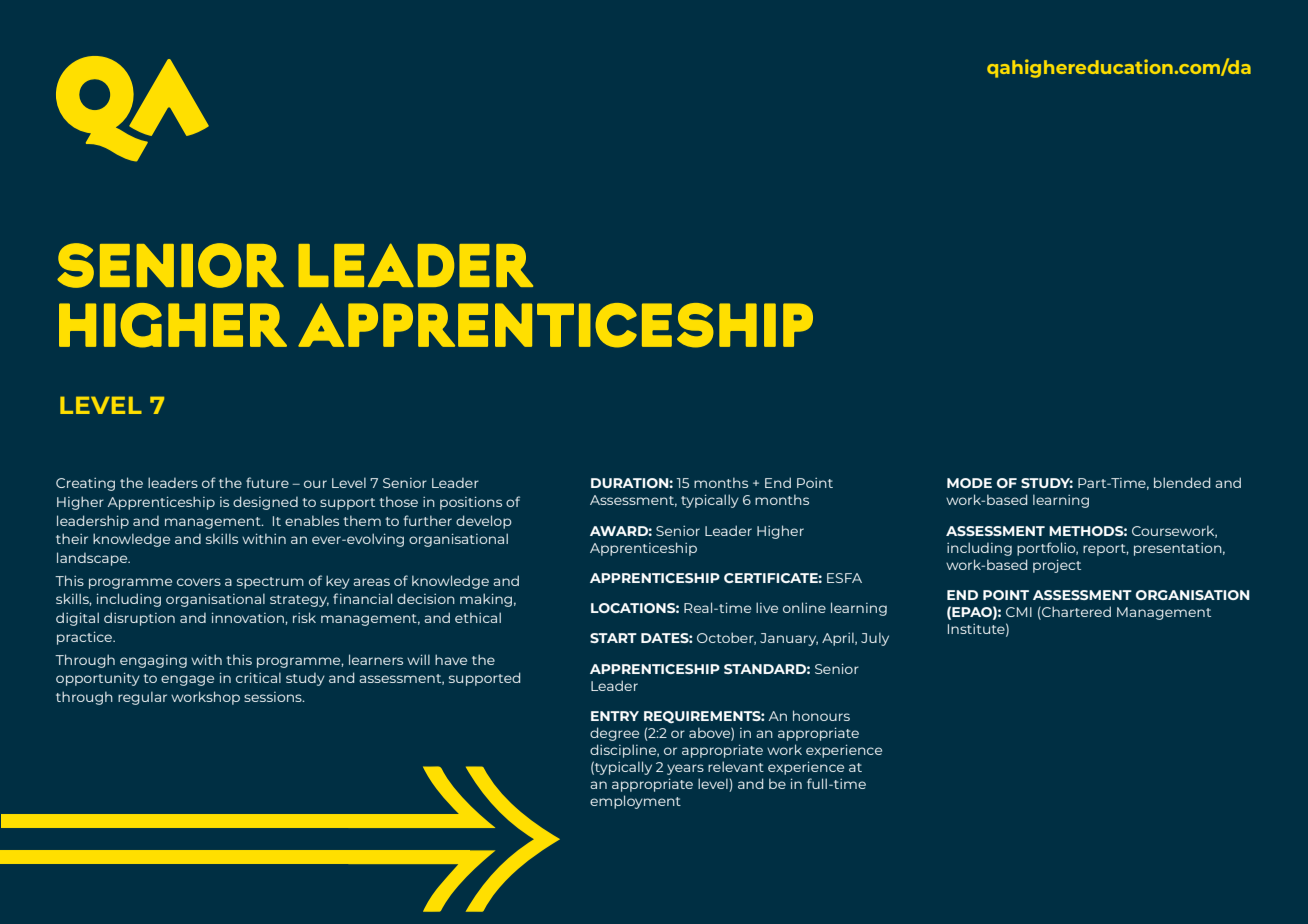 This document has height=924, width=1308. Describe the element at coordinates (613, 638) in the document. I see `START` at that location.
